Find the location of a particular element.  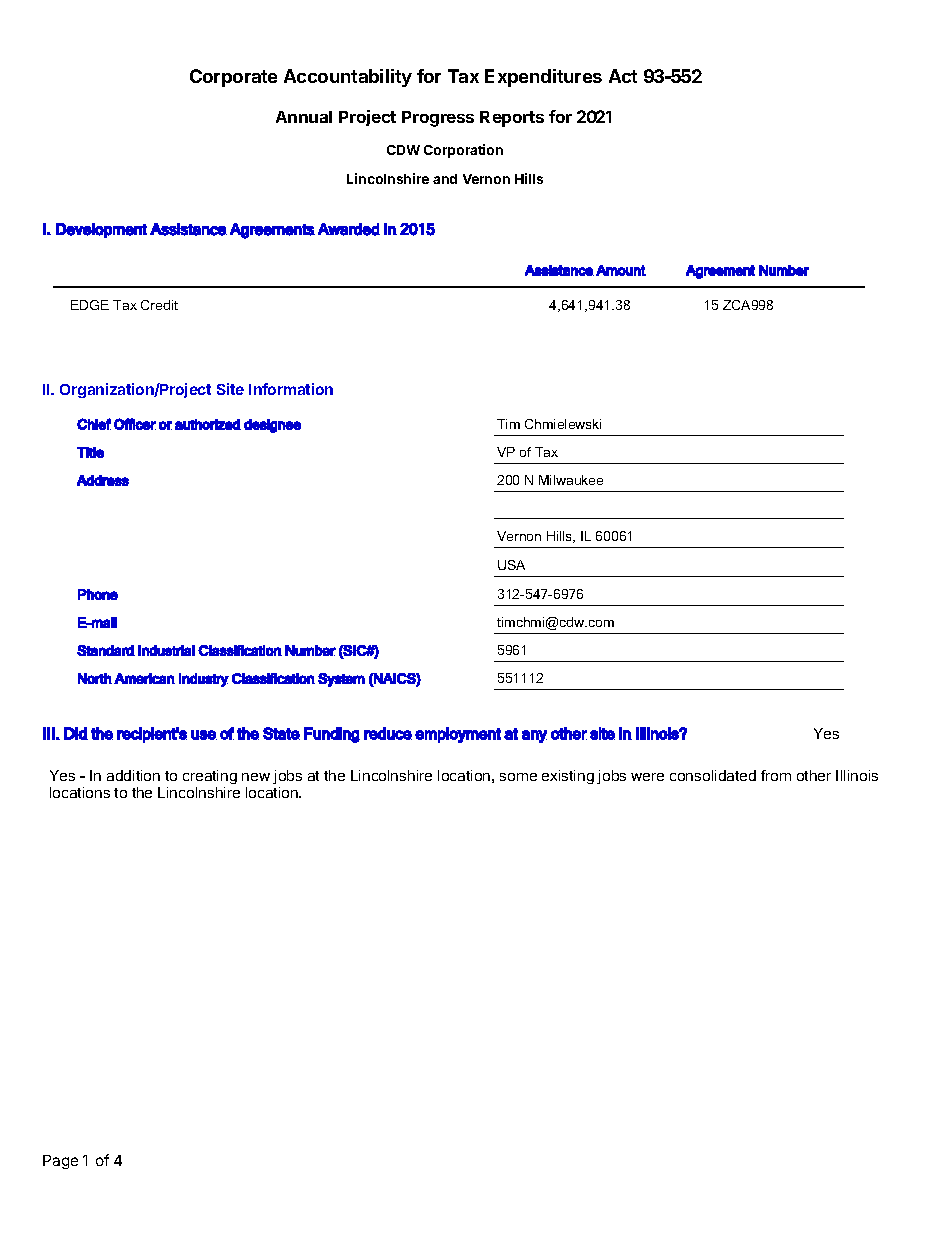

Corporate is located at coordinates (233, 78).
